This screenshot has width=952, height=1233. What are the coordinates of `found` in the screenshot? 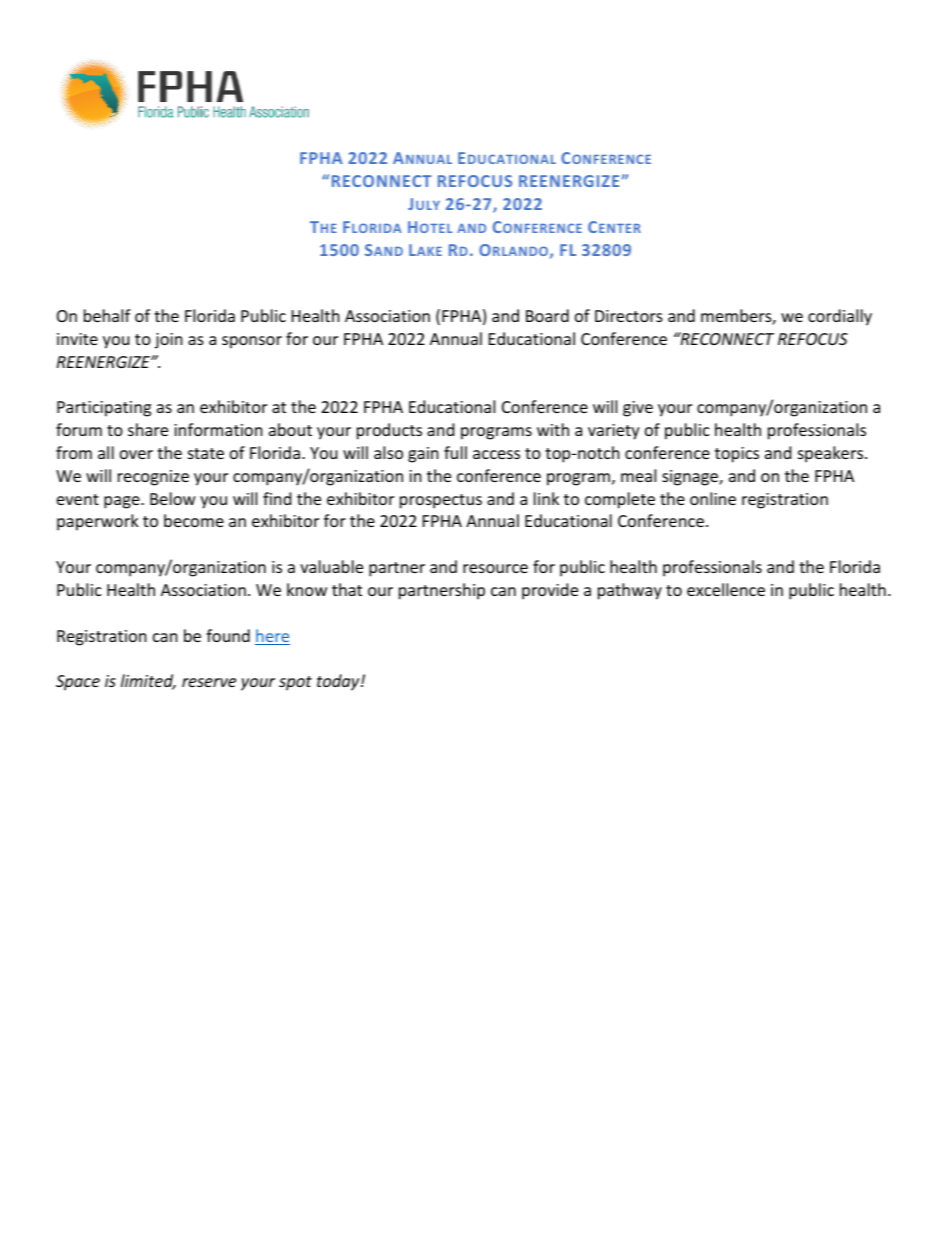 It's located at (228, 635).
